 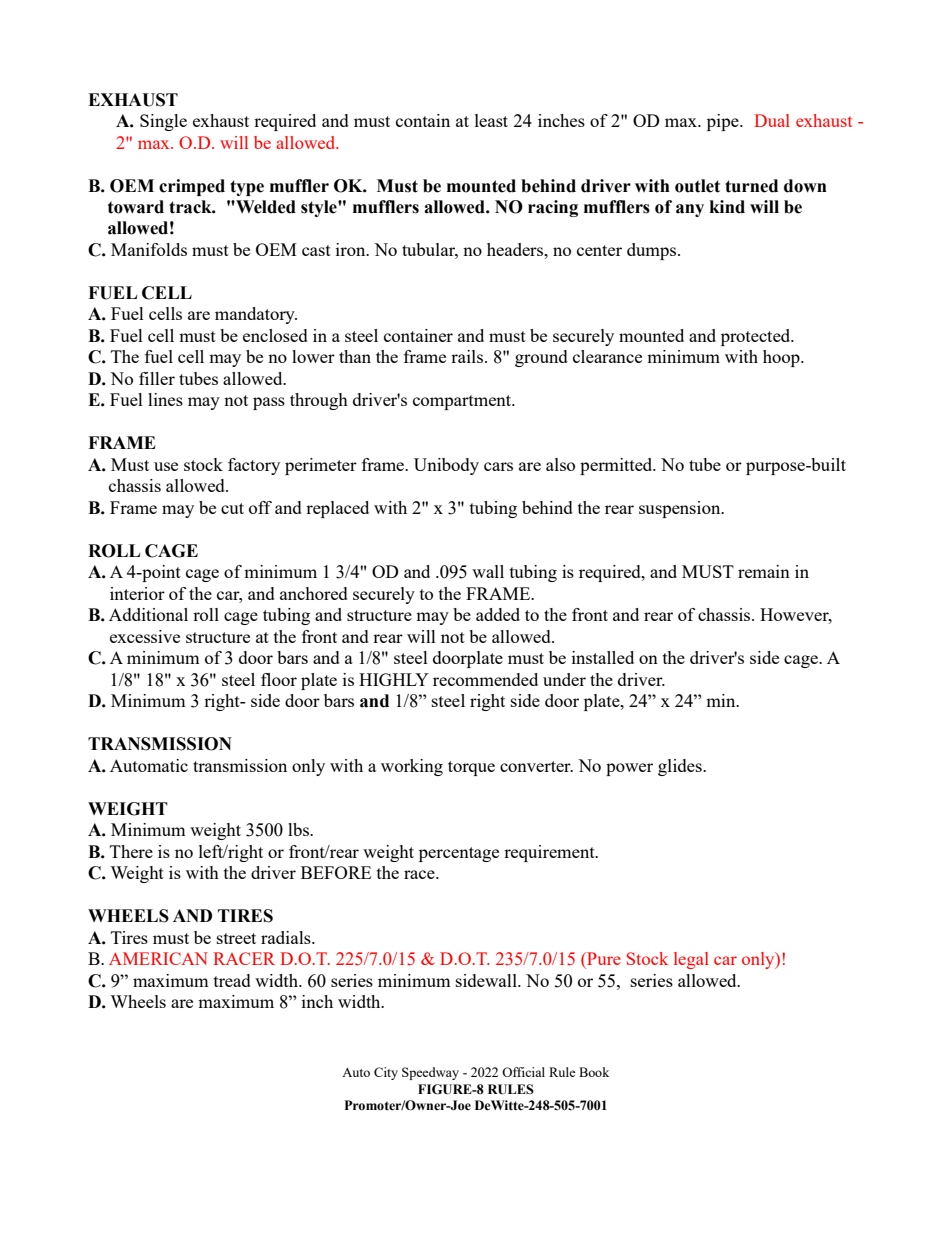 What do you see at coordinates (232, 980) in the image?
I see `tread` at bounding box center [232, 980].
